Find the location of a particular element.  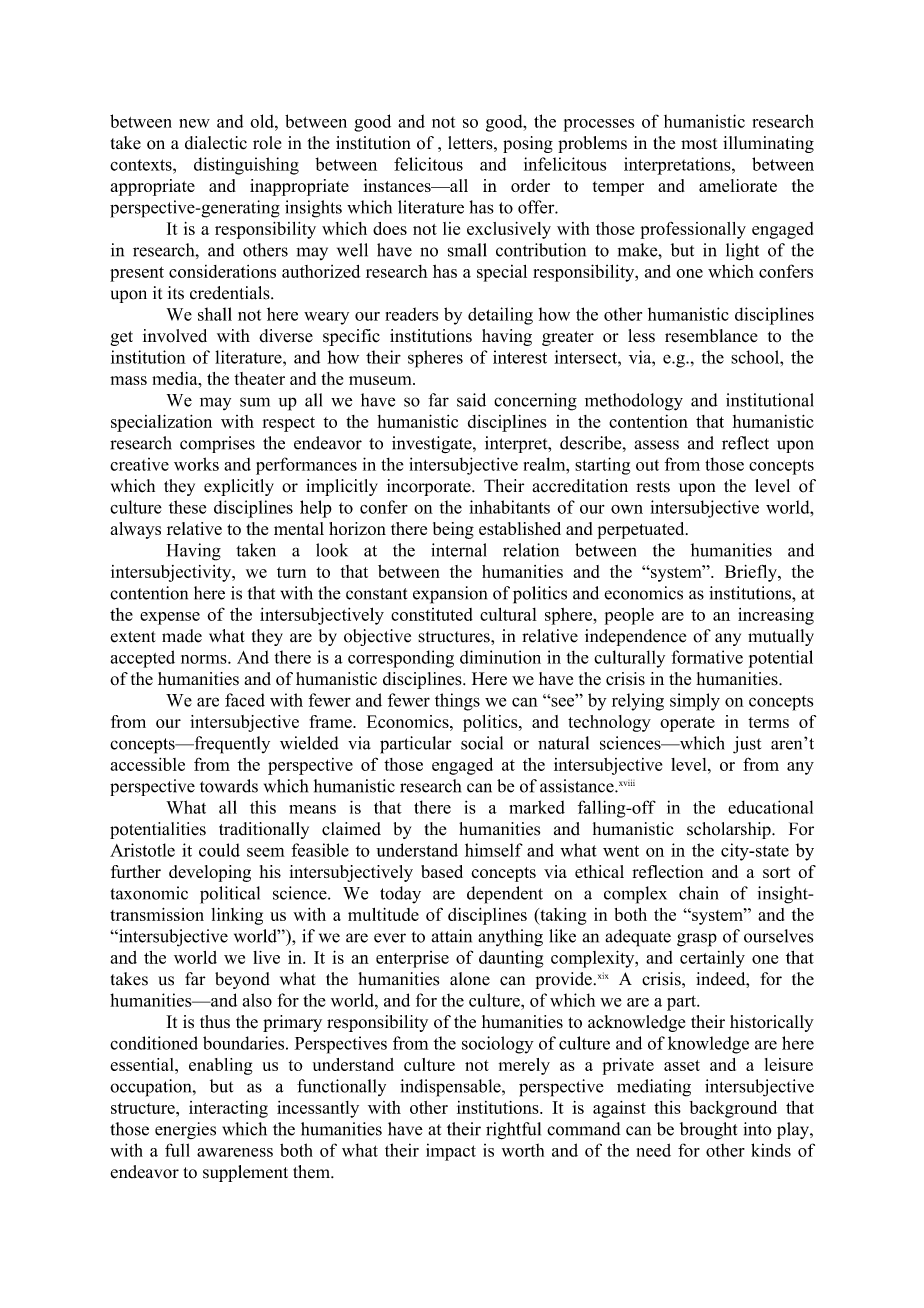

posing is located at coordinates (528, 144).
